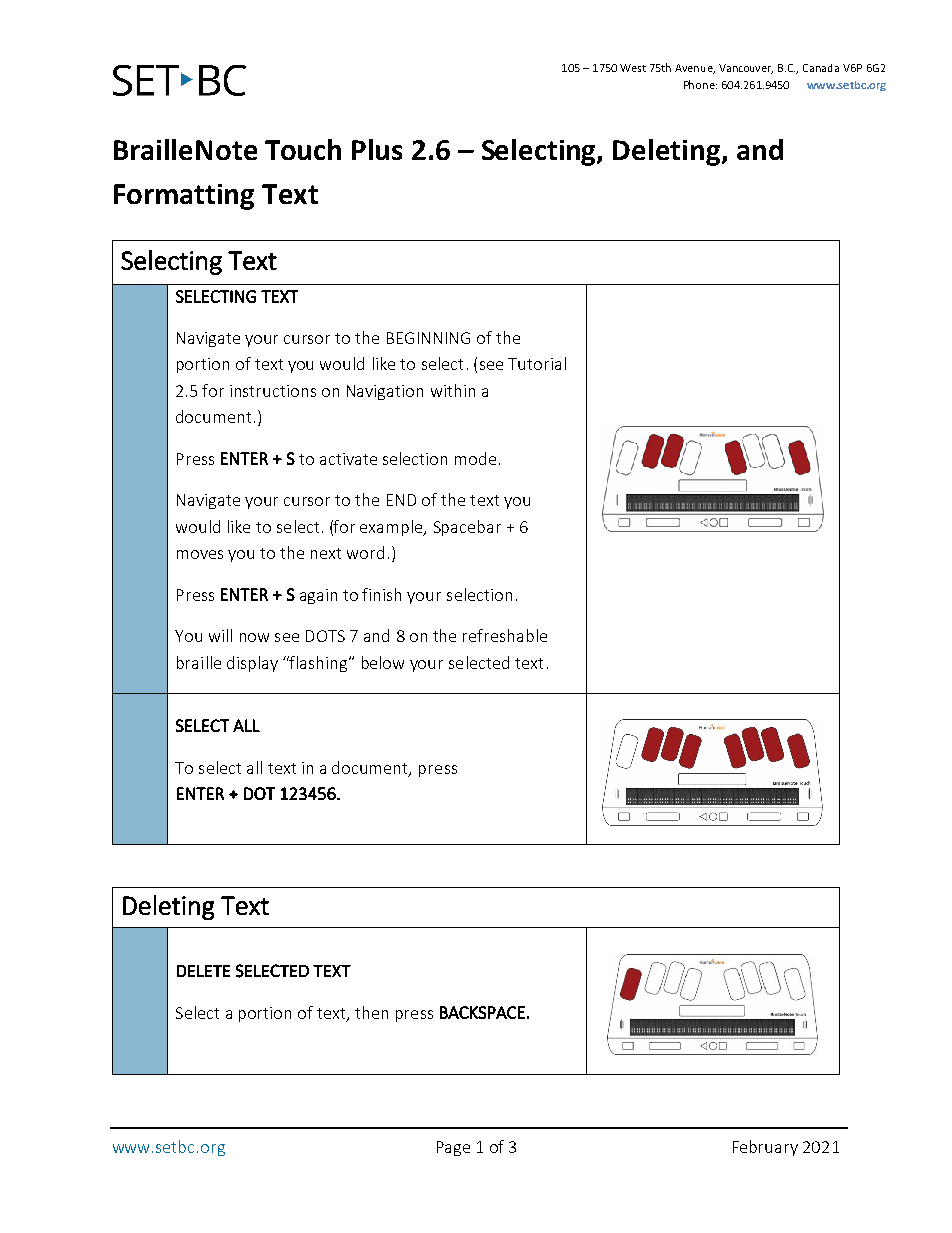 The height and width of the image is (1233, 952). What do you see at coordinates (746, 69) in the image?
I see `Vancouver` at bounding box center [746, 69].
